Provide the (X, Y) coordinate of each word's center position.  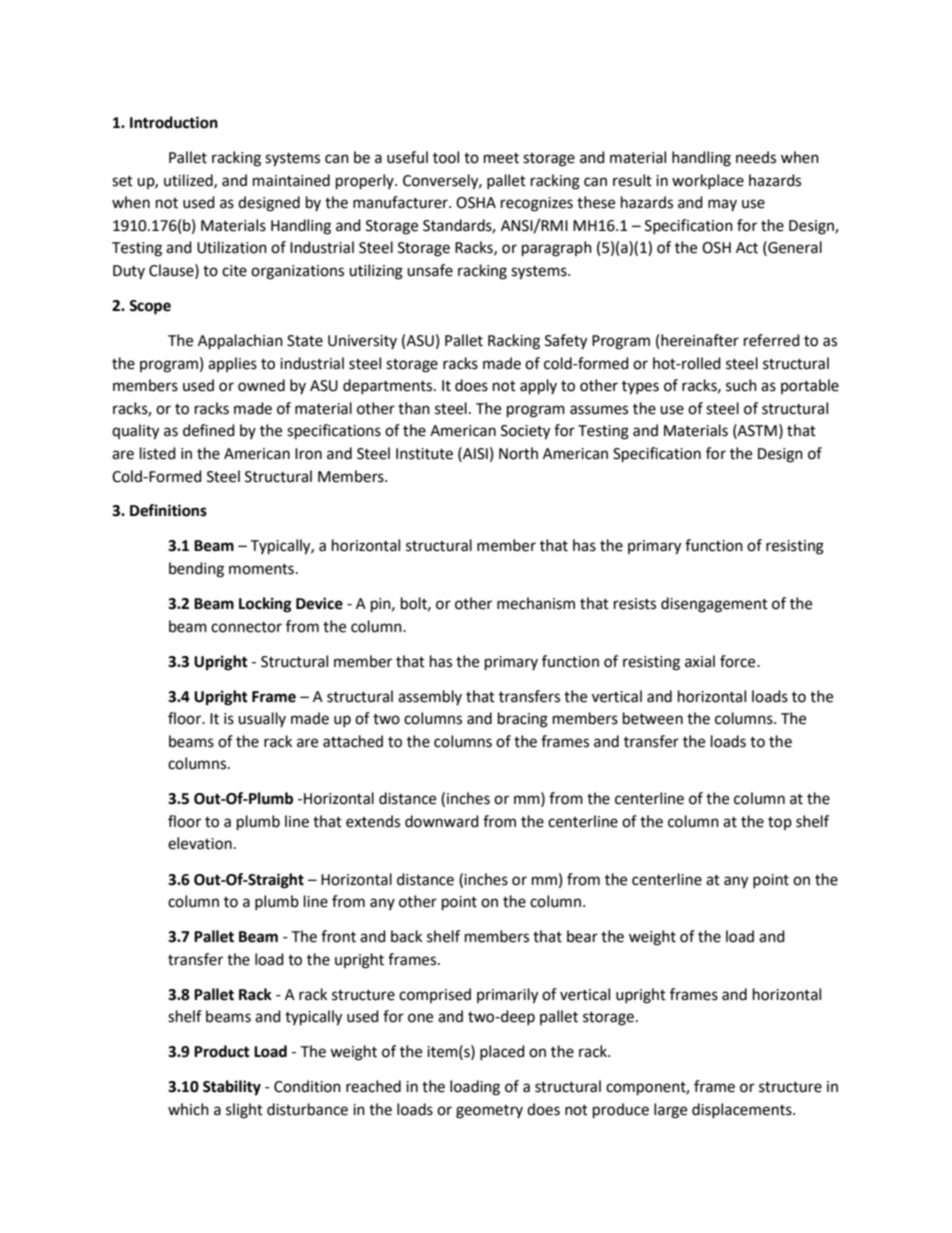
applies (232, 364)
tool (446, 157)
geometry (489, 1112)
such (741, 385)
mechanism (536, 603)
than (414, 408)
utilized (189, 181)
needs (756, 157)
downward (442, 821)
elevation (200, 843)
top (780, 823)
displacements (743, 1110)
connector (246, 627)
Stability (232, 1088)
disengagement (714, 605)
